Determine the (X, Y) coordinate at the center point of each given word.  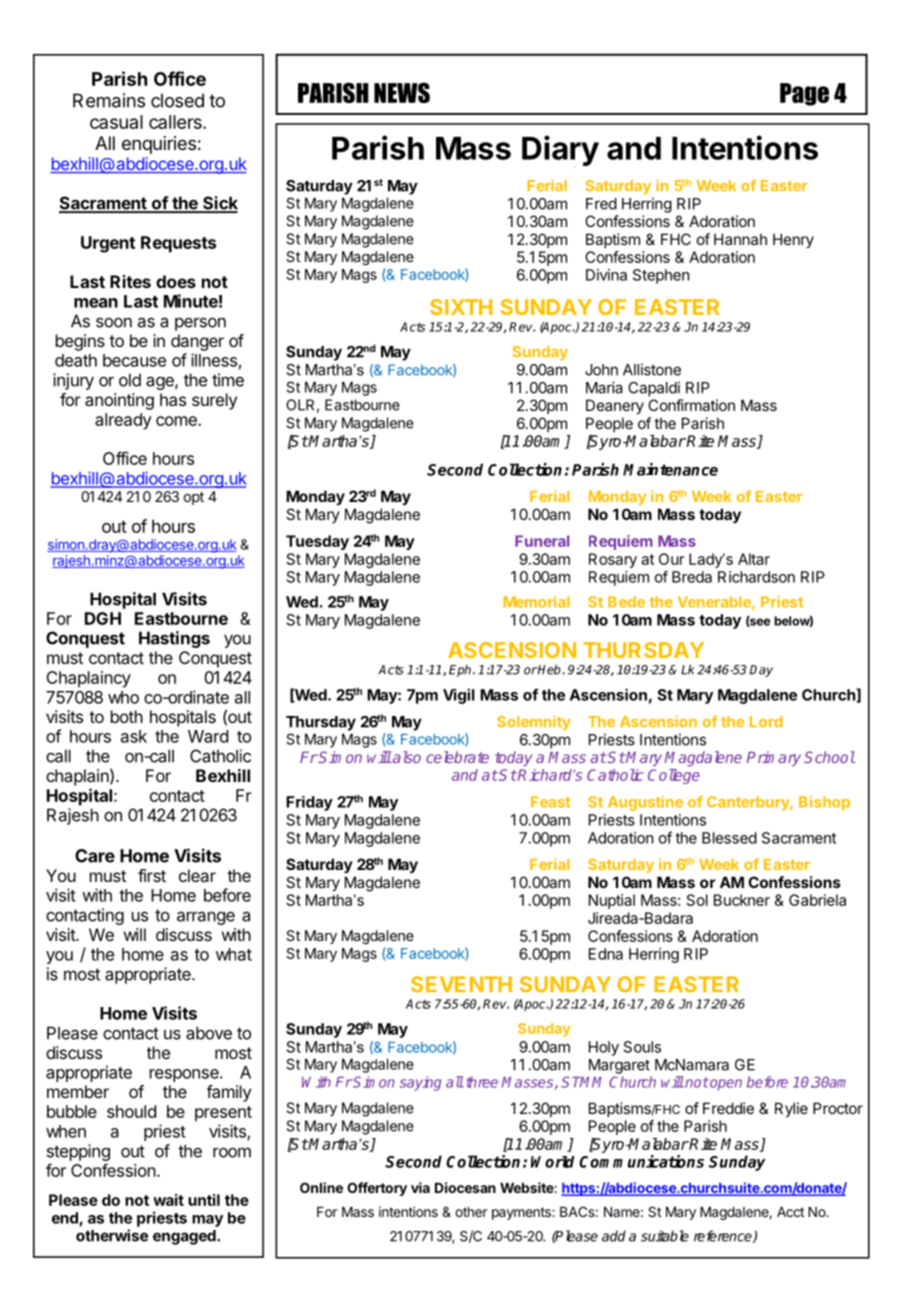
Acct (790, 1212)
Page (804, 94)
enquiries (159, 145)
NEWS (402, 92)
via (420, 1187)
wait (168, 1200)
